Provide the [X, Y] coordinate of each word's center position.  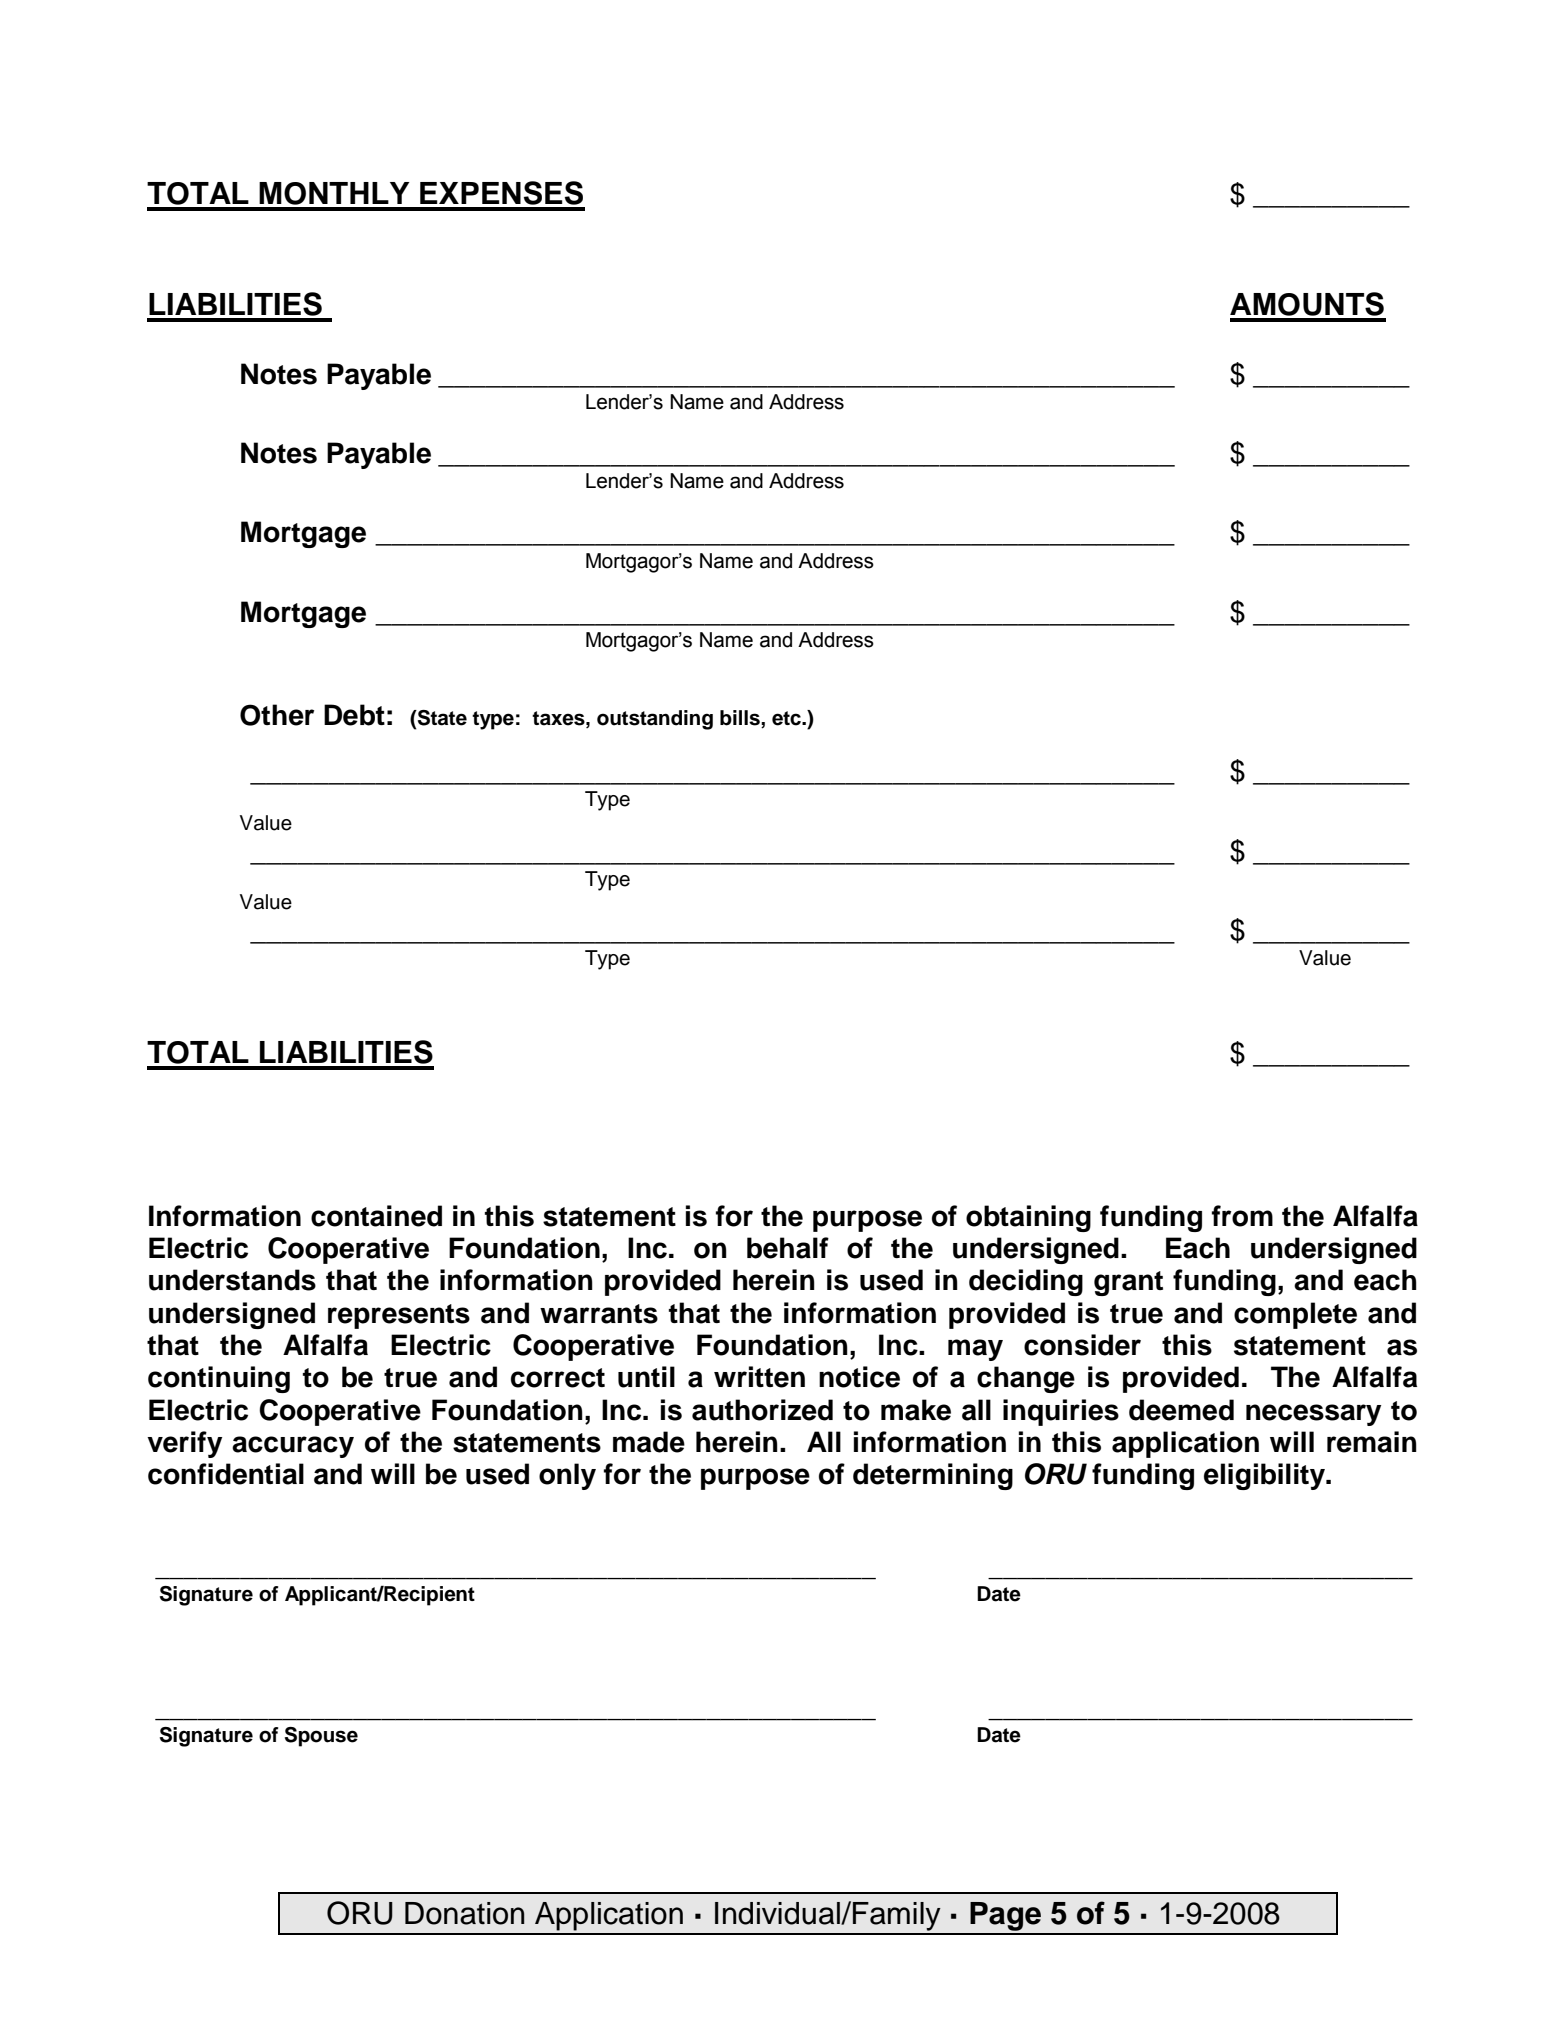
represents [399, 1316]
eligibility [1265, 1476]
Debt [354, 715]
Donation [464, 1913]
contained [376, 1216]
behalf [788, 1248]
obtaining [1028, 1218]
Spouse [321, 1737]
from [1242, 1216]
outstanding [655, 720]
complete [1295, 1315]
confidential [226, 1474]
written [759, 1377]
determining [933, 1476]
